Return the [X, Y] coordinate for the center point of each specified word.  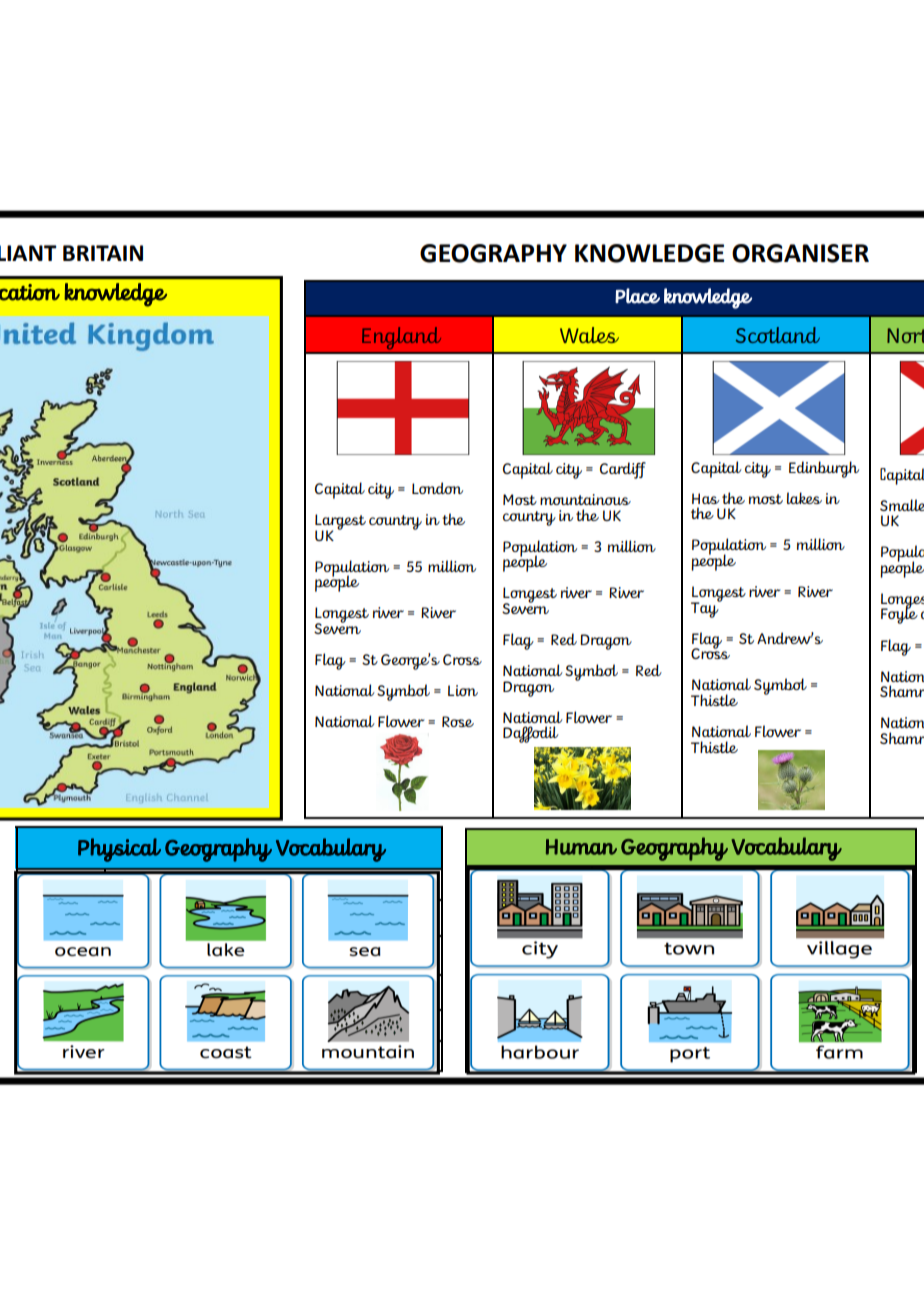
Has [706, 498]
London [437, 488]
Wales [589, 335]
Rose [458, 721]
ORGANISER [800, 253]
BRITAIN [103, 253]
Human [581, 847]
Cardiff [623, 470]
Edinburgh [824, 469]
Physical [119, 850]
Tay [706, 609]
